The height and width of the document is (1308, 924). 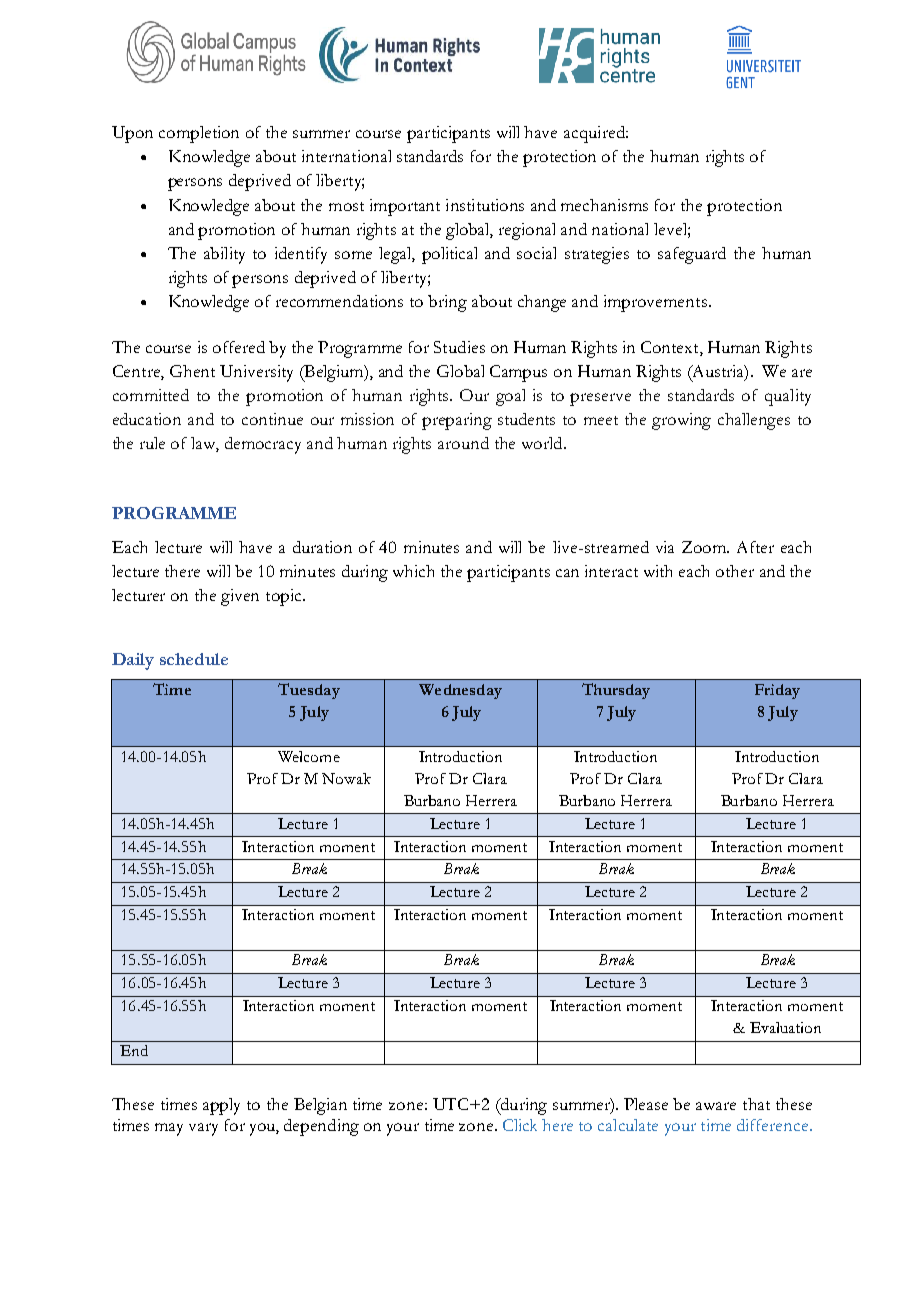 I want to click on aware, so click(x=716, y=1106).
